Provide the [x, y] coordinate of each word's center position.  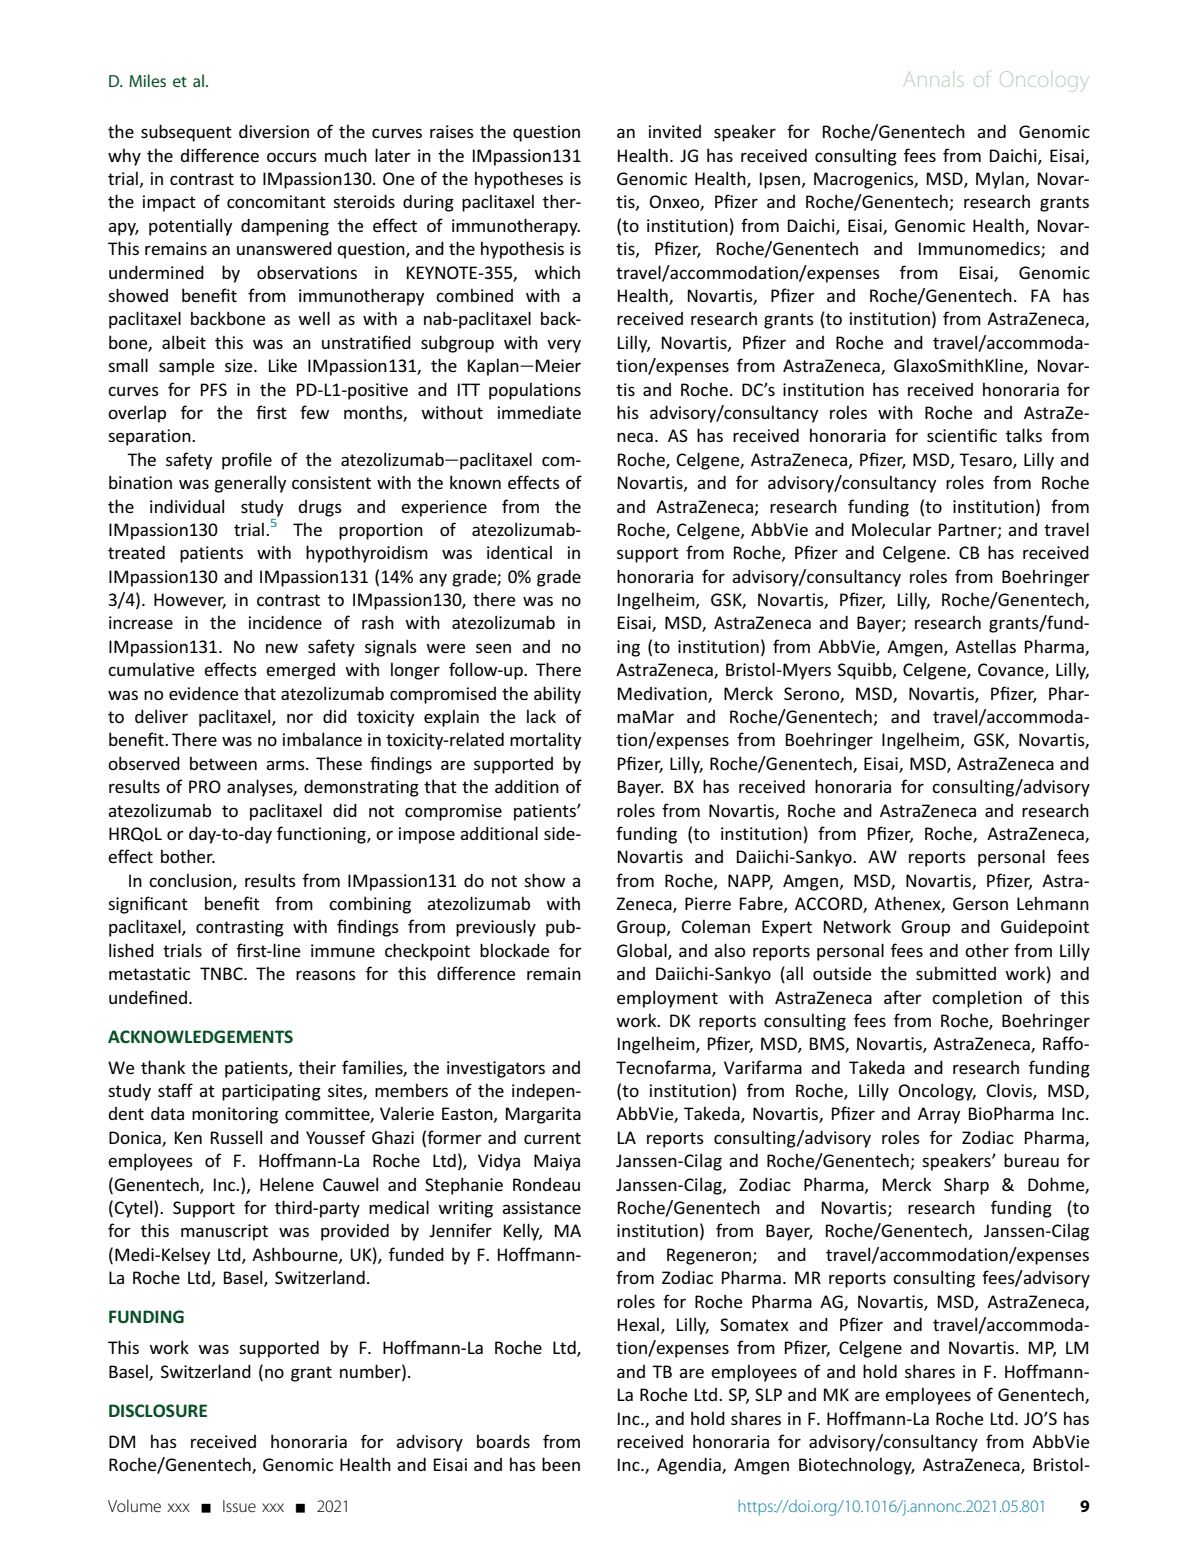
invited [675, 131]
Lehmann [1053, 903]
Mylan [1001, 180]
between [223, 763]
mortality [545, 741]
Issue [239, 1506]
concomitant [276, 201]
